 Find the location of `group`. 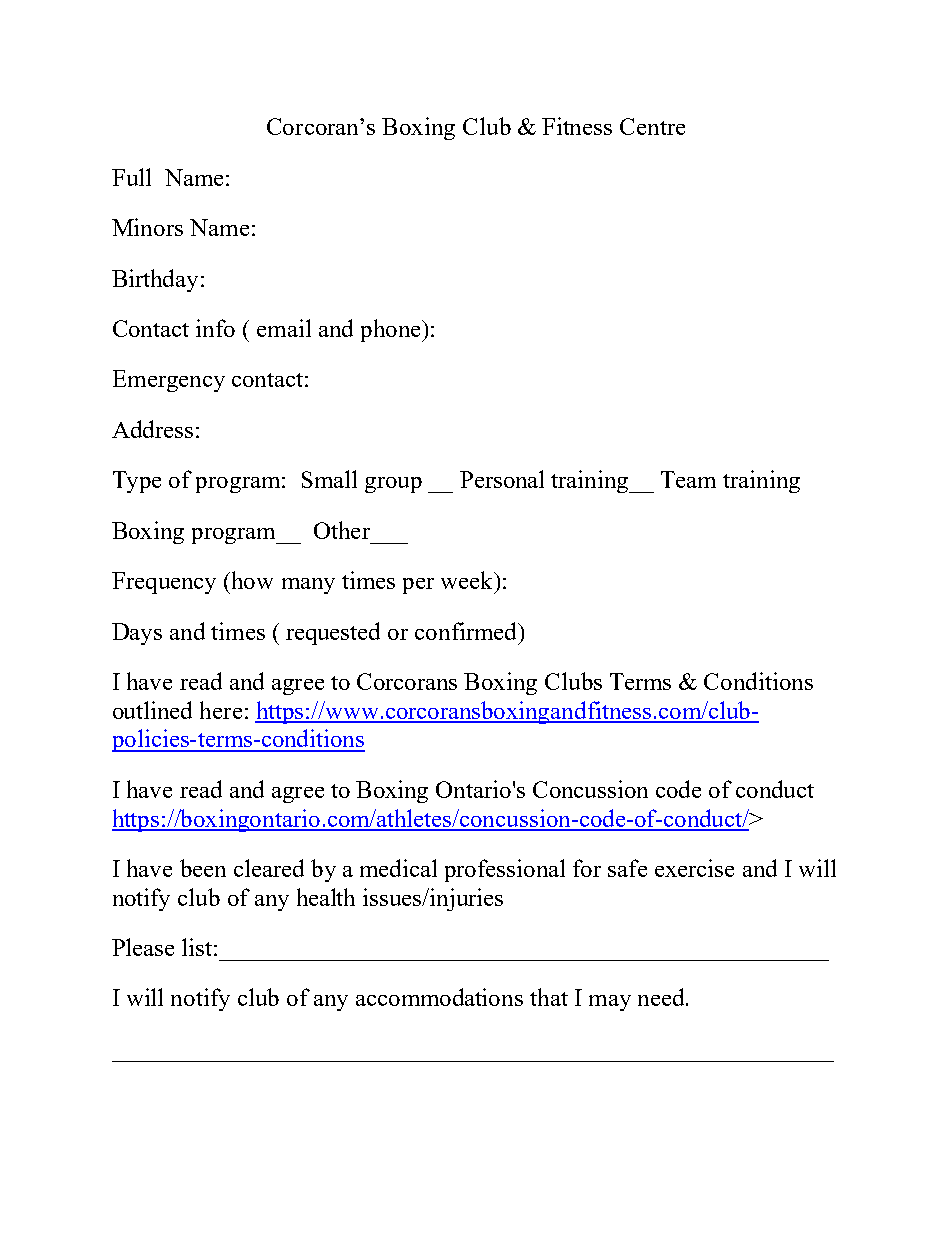

group is located at coordinates (393, 485).
